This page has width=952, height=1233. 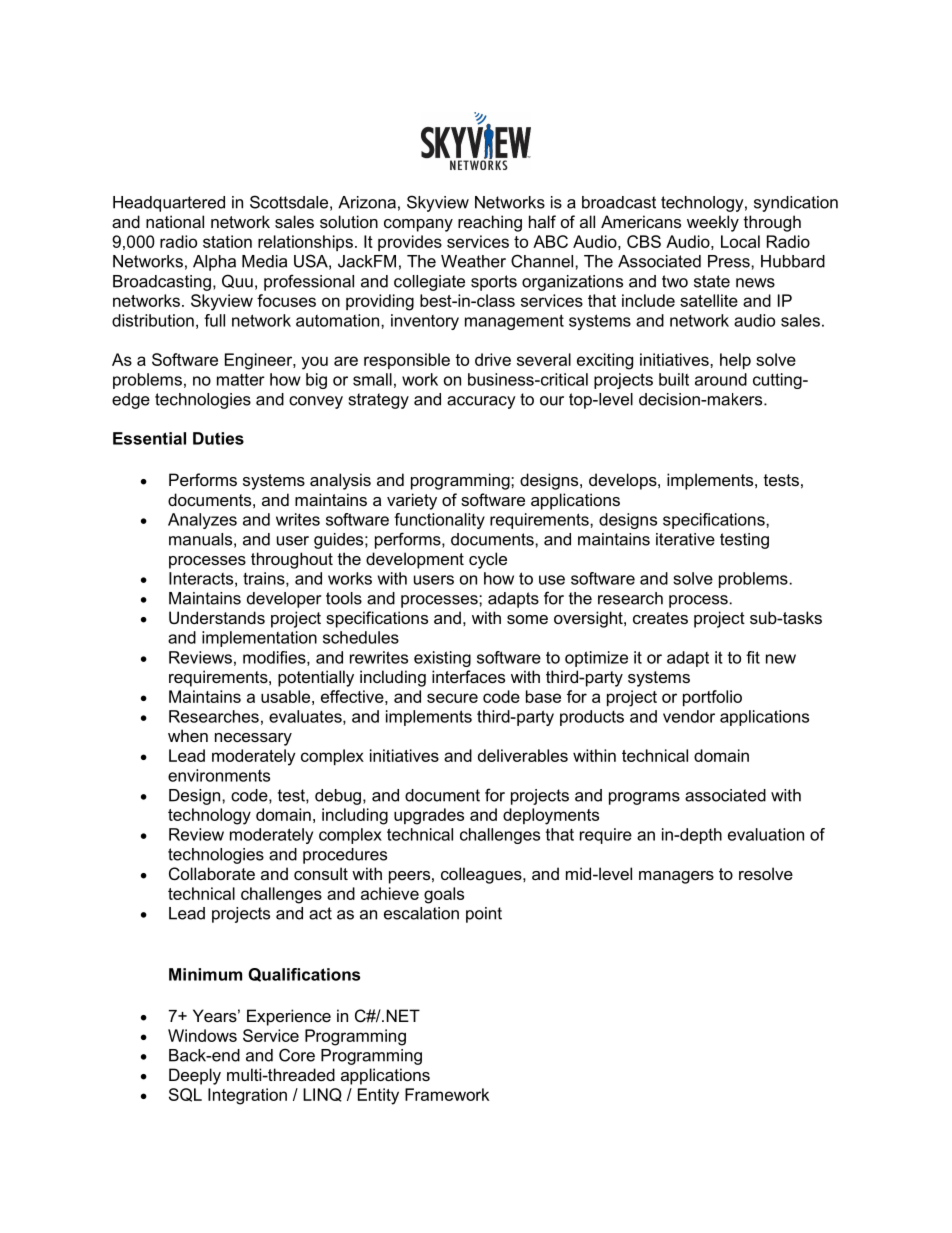 I want to click on fit, so click(x=753, y=657).
